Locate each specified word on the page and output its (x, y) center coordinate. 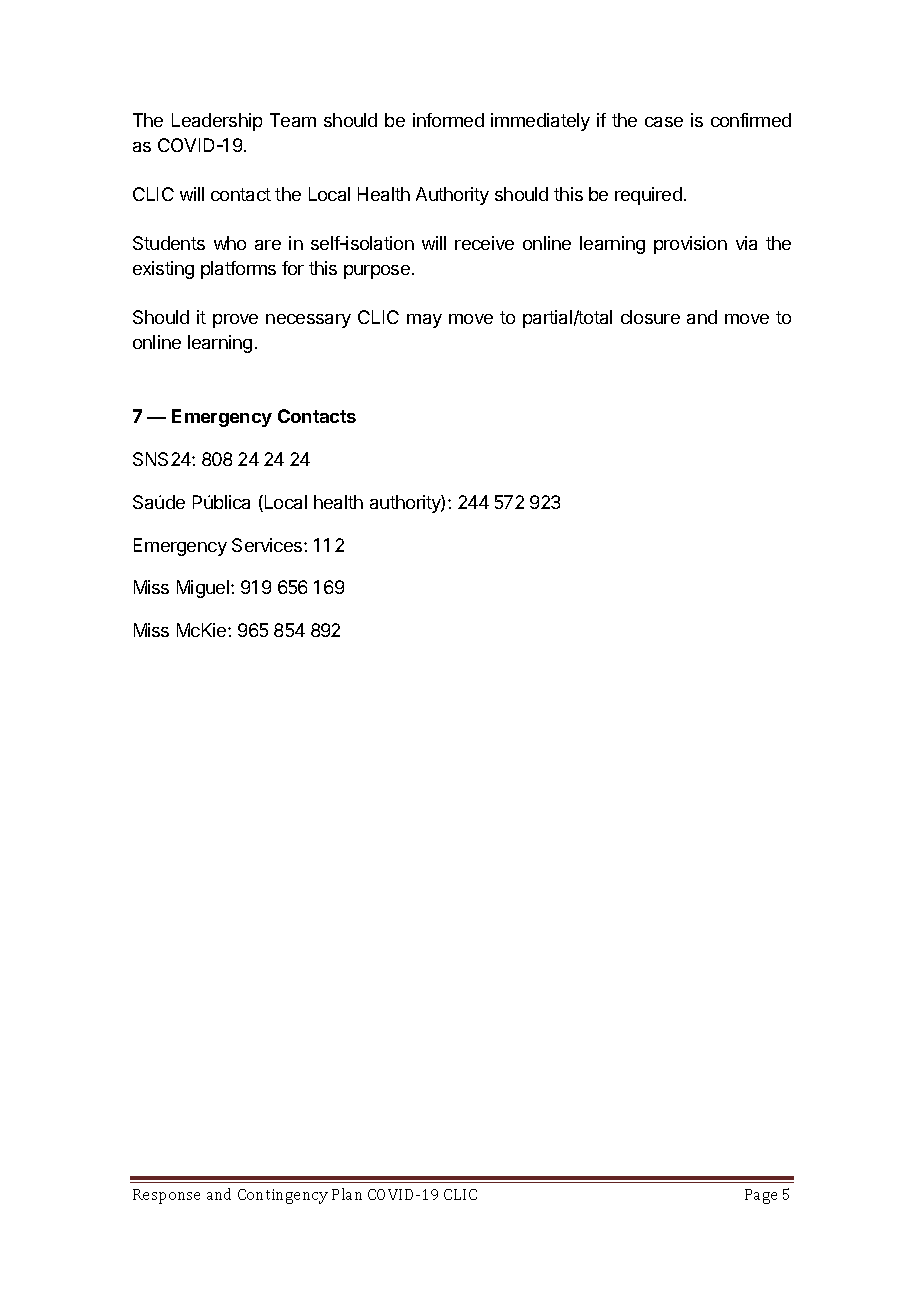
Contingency (283, 1196)
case (664, 122)
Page (761, 1196)
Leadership (217, 122)
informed (448, 120)
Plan (347, 1194)
